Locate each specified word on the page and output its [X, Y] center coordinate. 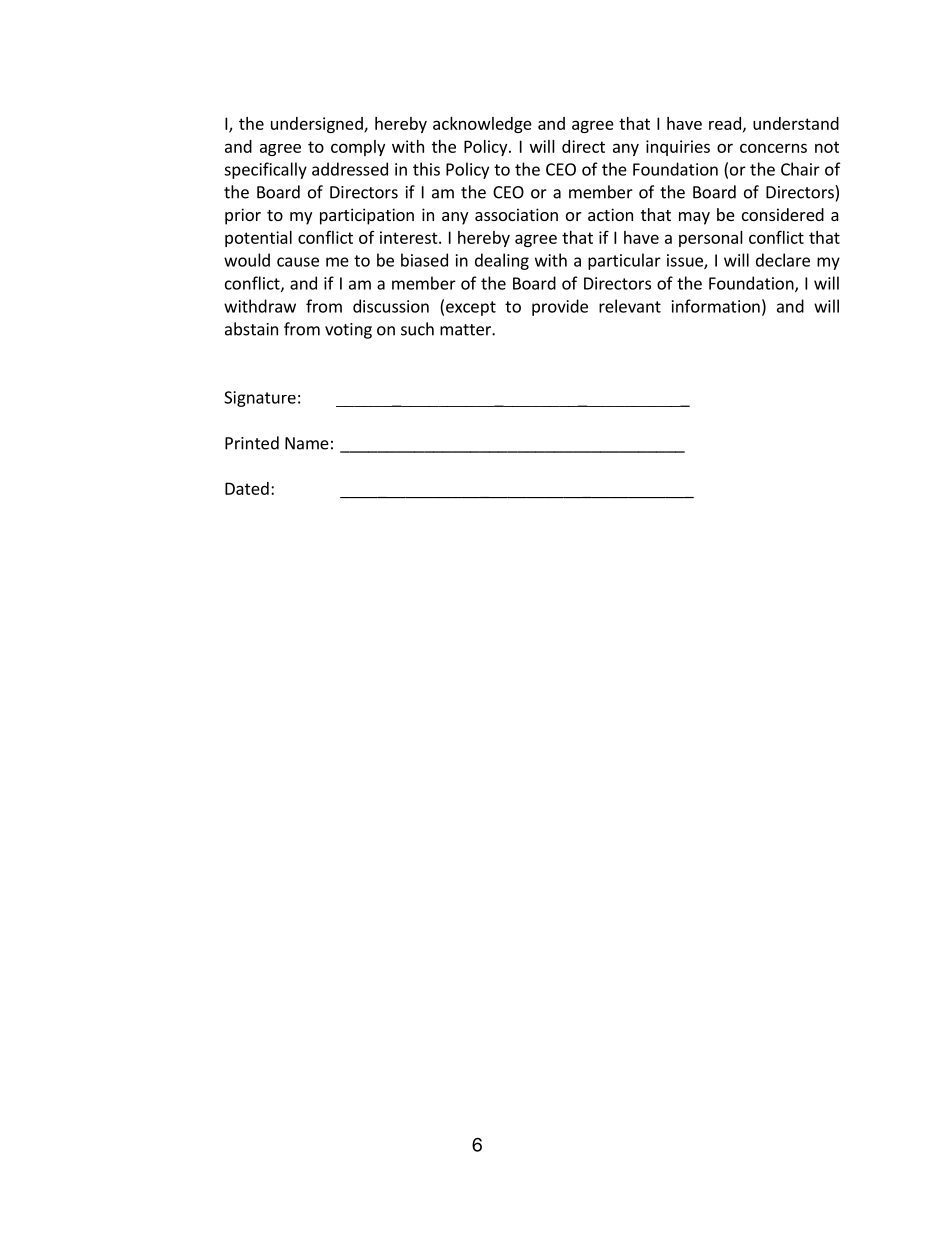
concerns [773, 148]
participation [367, 216]
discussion [391, 306]
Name [307, 443]
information [716, 306]
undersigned [318, 125]
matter [466, 330]
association [516, 214]
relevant [630, 306]
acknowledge [482, 125]
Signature [260, 399]
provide [560, 307]
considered [783, 214]
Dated [247, 488]
